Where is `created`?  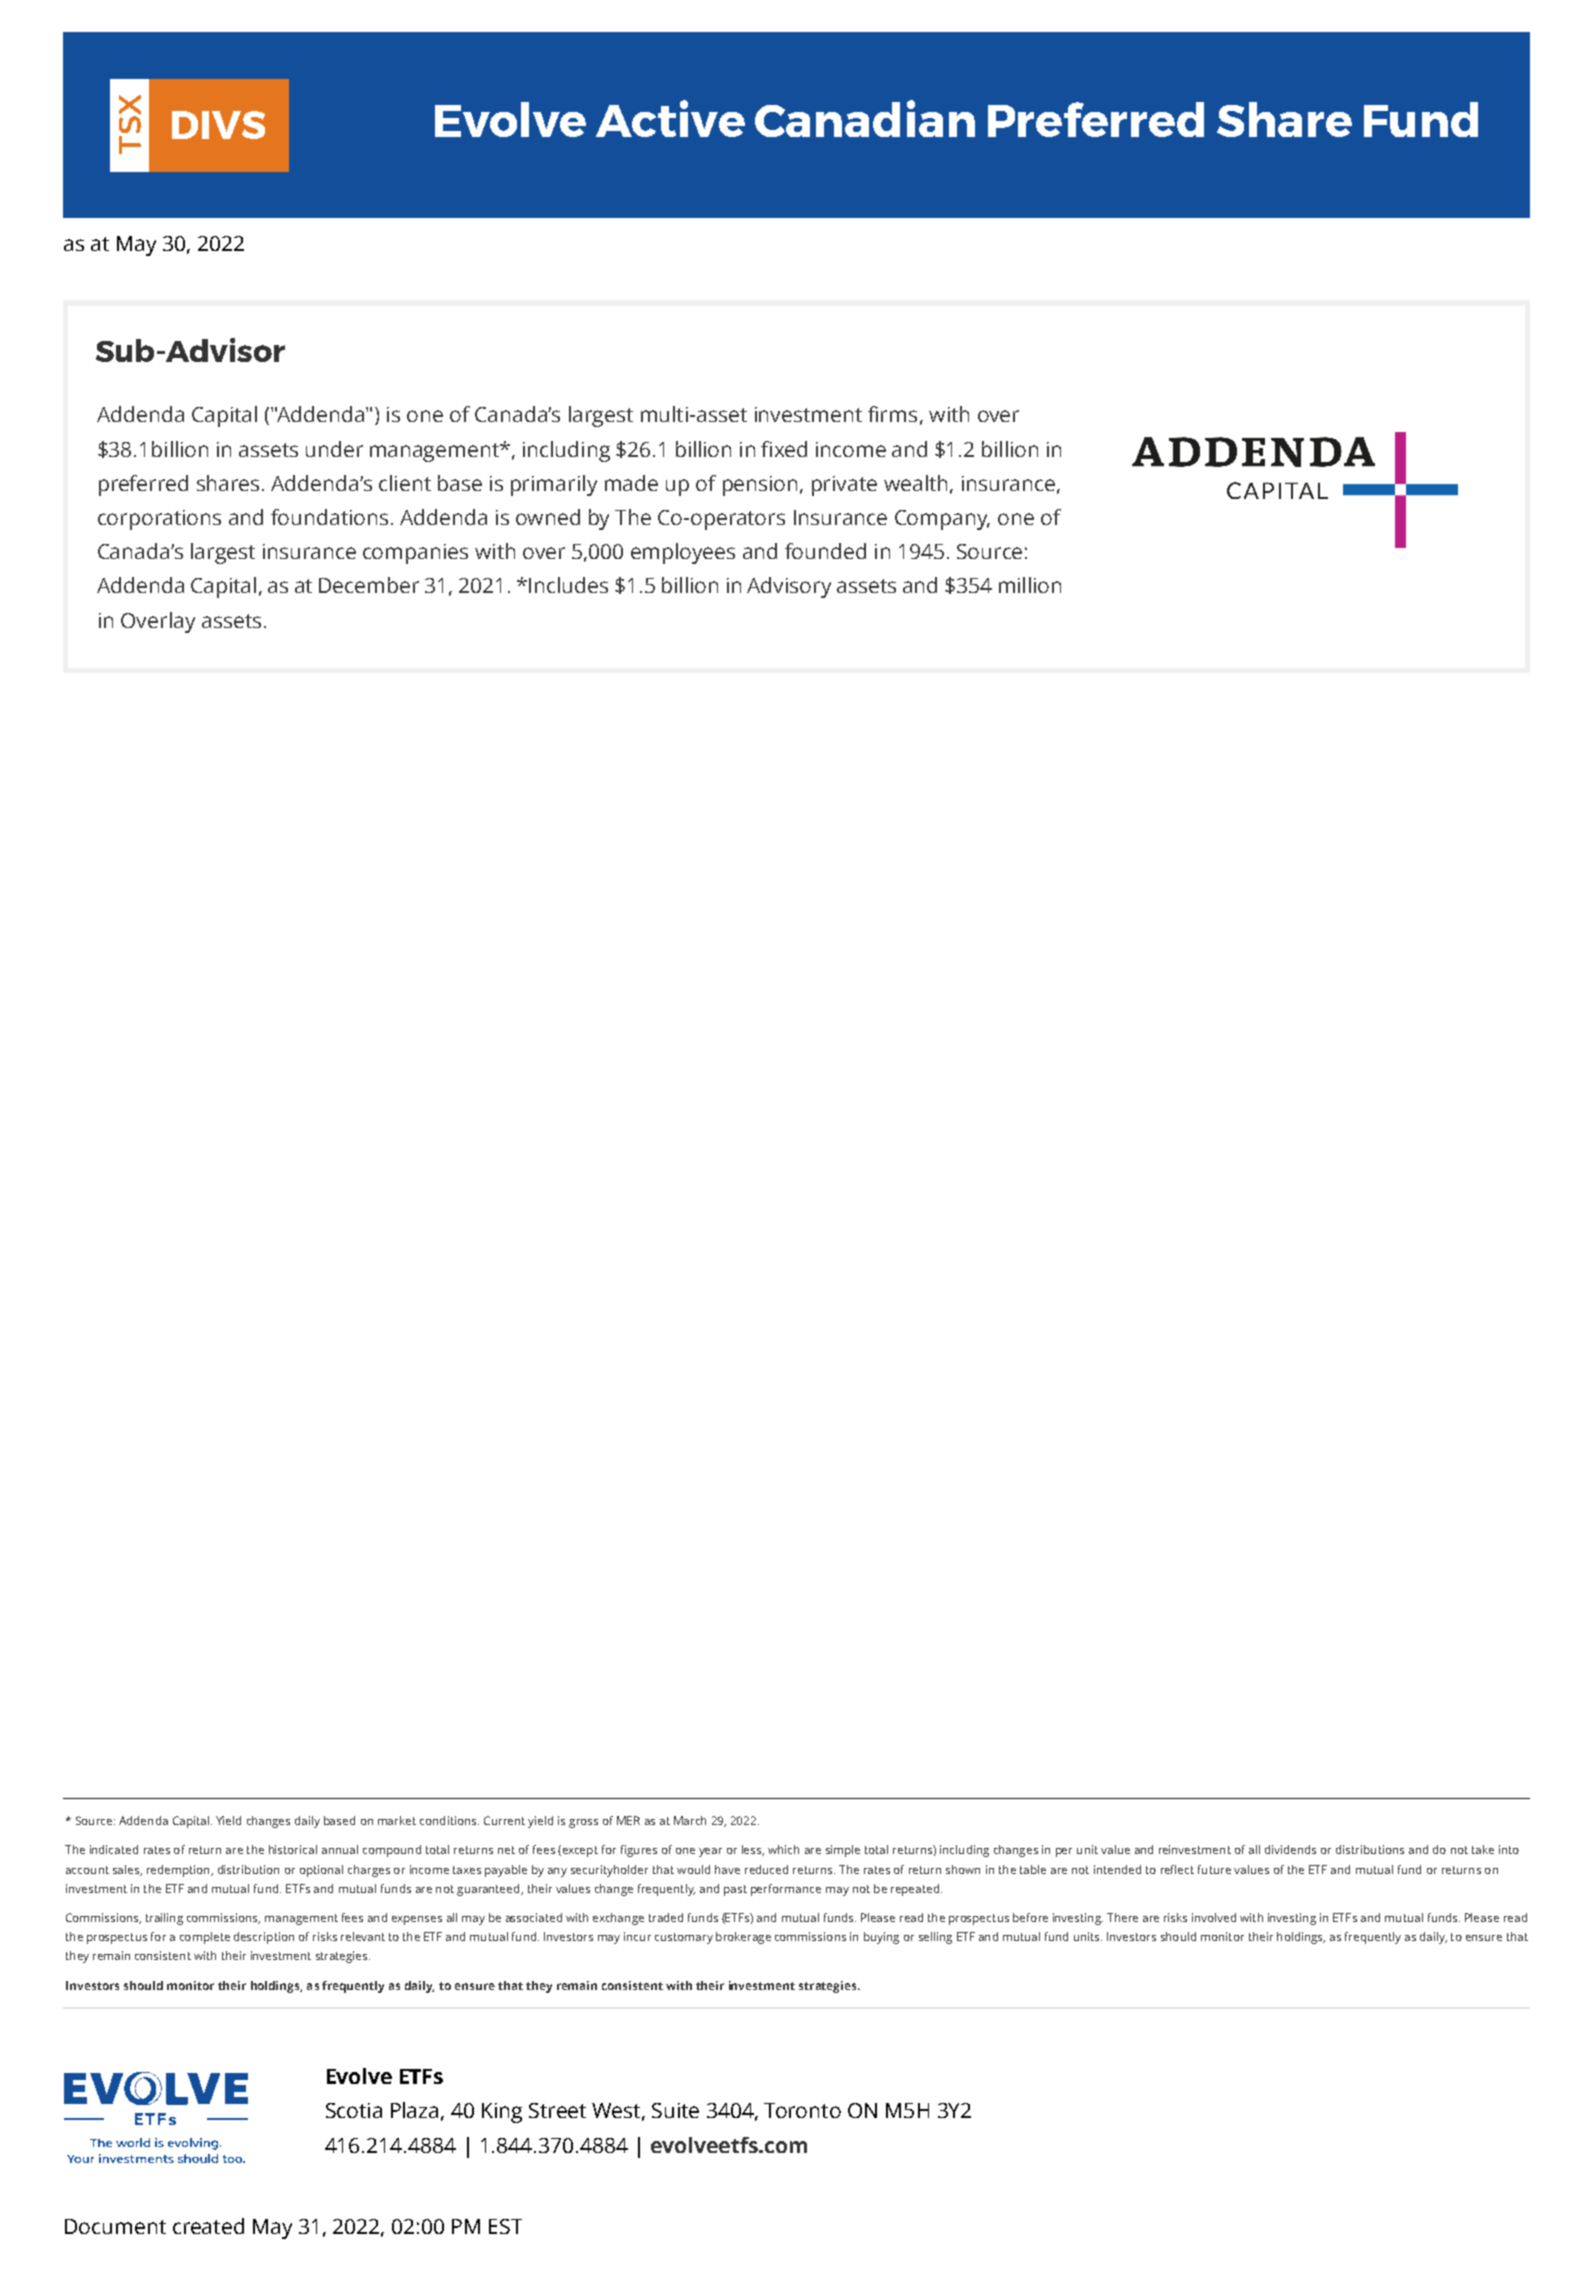
created is located at coordinates (208, 2226).
